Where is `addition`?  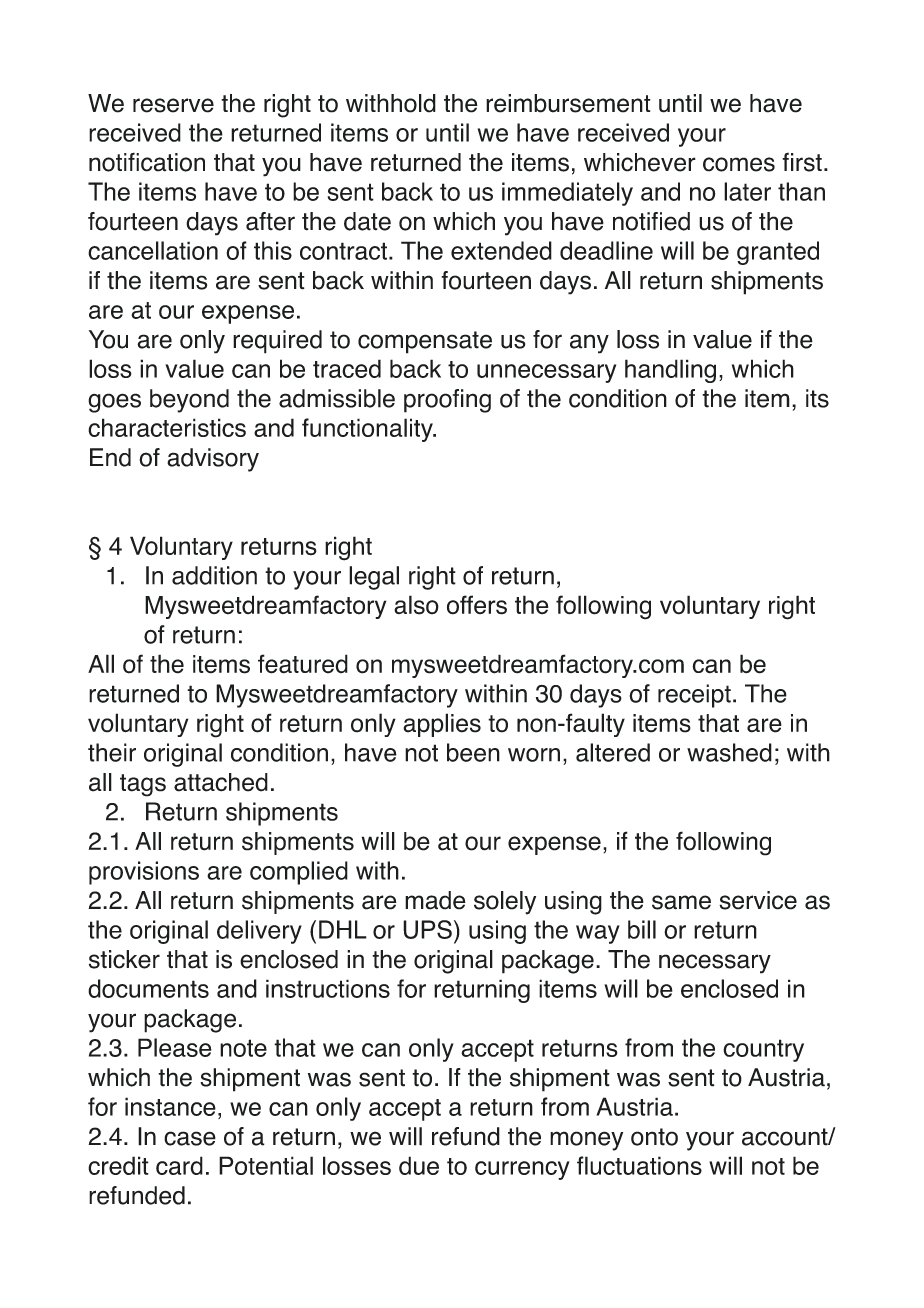
addition is located at coordinates (214, 575).
